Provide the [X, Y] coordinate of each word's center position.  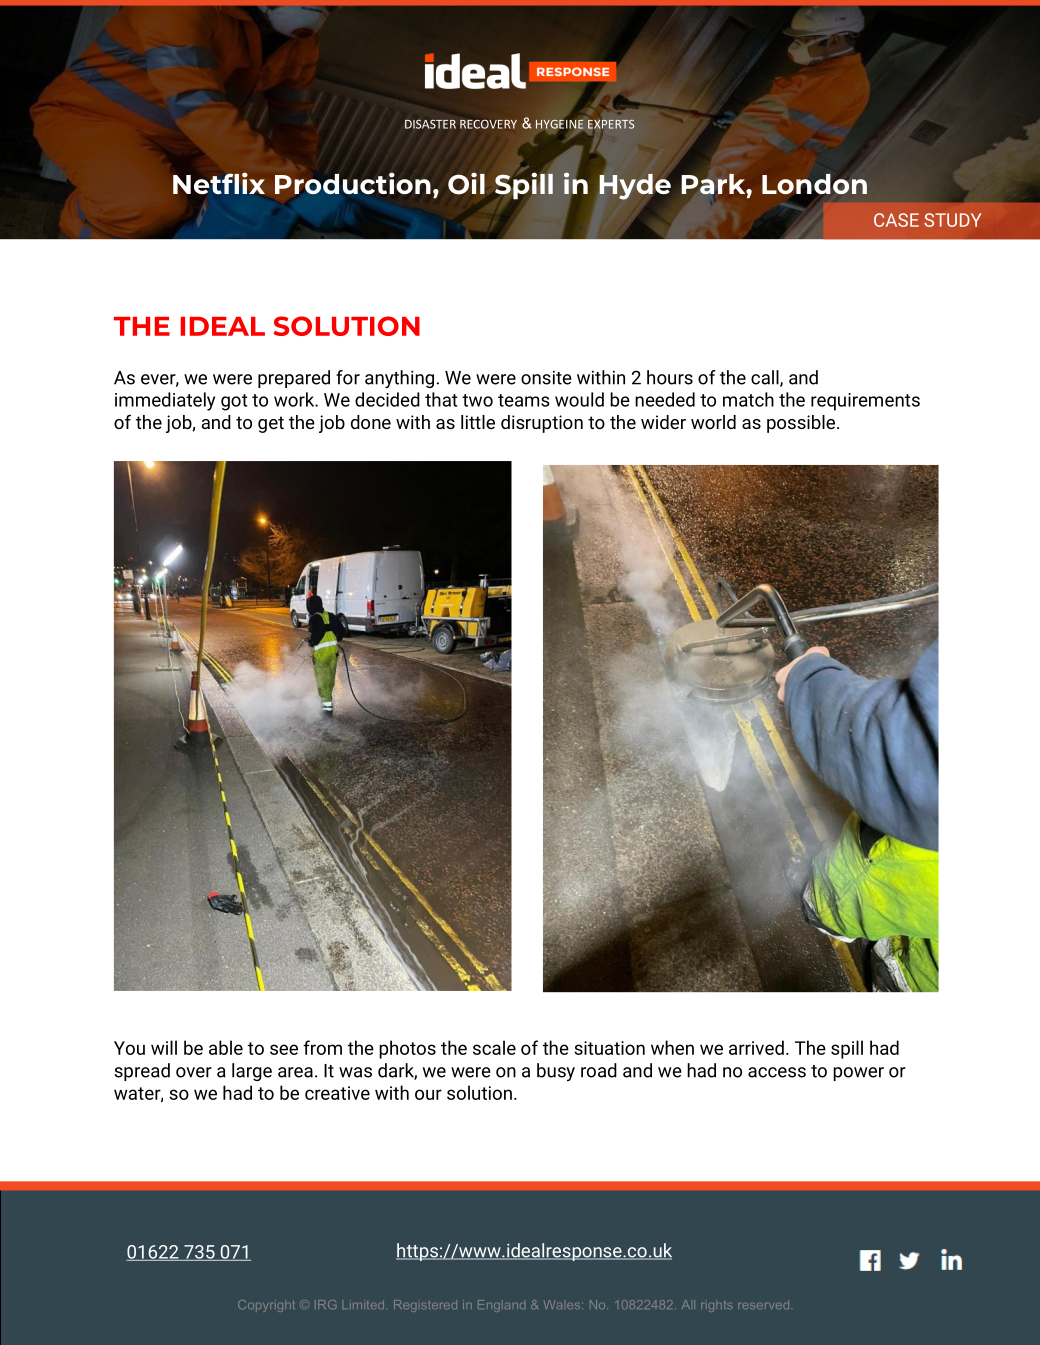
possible [802, 424]
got [234, 402]
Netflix [219, 183]
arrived [756, 1047]
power [858, 1074]
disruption [542, 424]
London [814, 184]
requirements [865, 402]
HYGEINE [559, 124]
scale [494, 1047]
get [271, 424]
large [252, 1072]
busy [556, 1072]
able [226, 1047]
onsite [546, 378]
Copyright [266, 1306]
